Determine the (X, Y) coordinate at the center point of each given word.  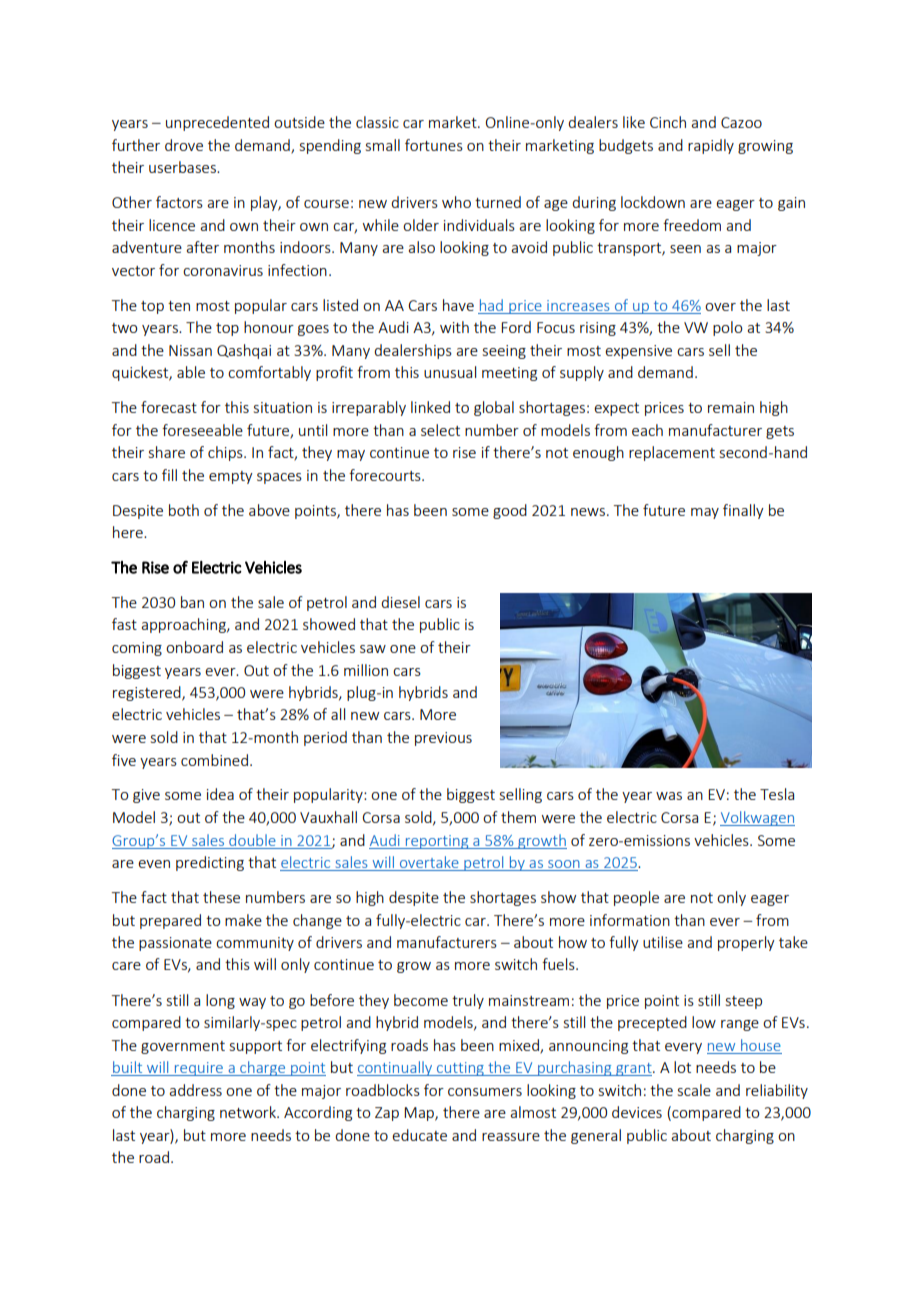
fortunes (434, 145)
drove (184, 145)
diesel (400, 602)
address (195, 1090)
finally (743, 511)
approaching (184, 625)
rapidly (711, 146)
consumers (485, 1092)
